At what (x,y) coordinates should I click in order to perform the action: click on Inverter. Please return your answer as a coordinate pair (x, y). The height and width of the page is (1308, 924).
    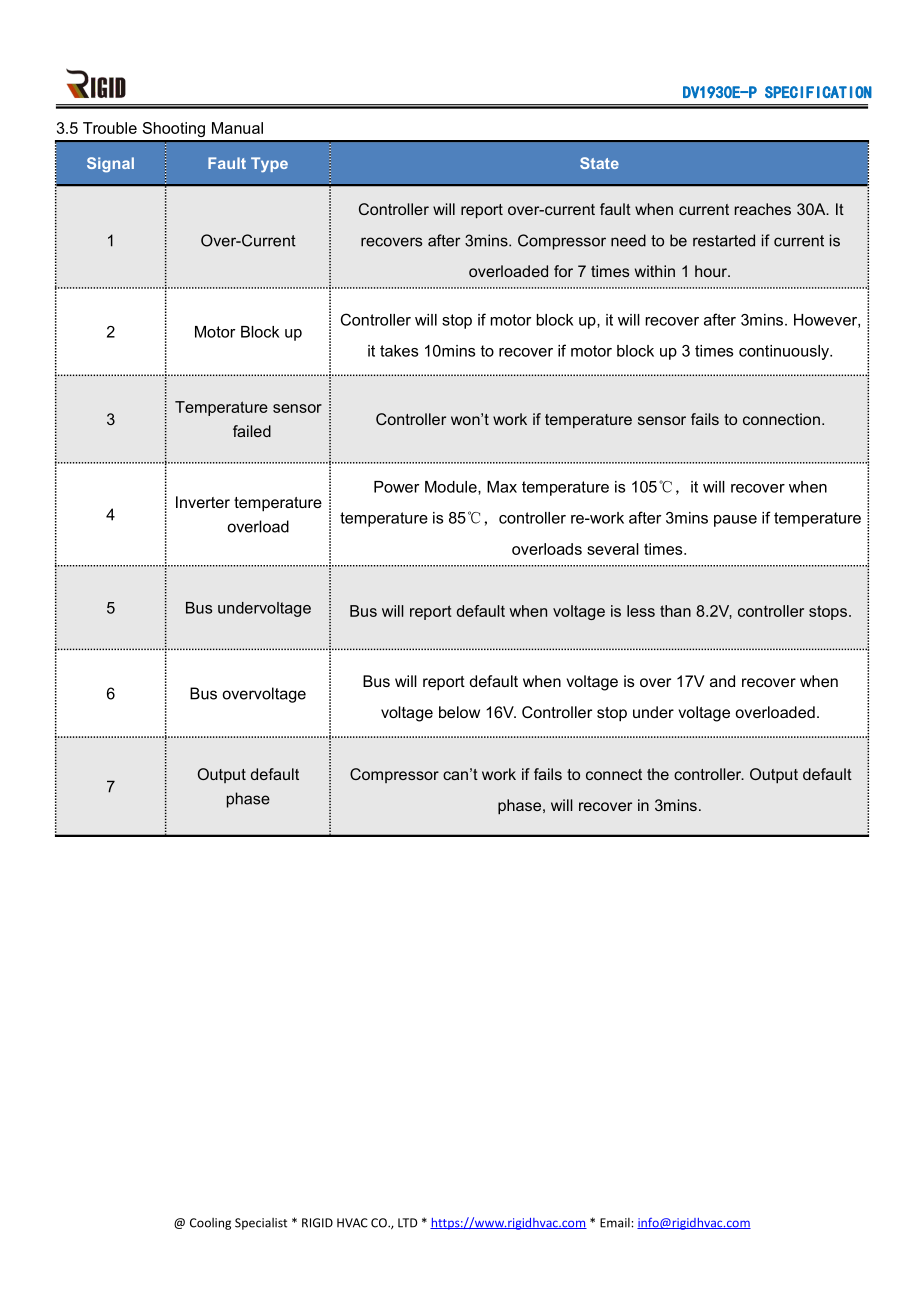
    Looking at the image, I should click on (203, 502).
